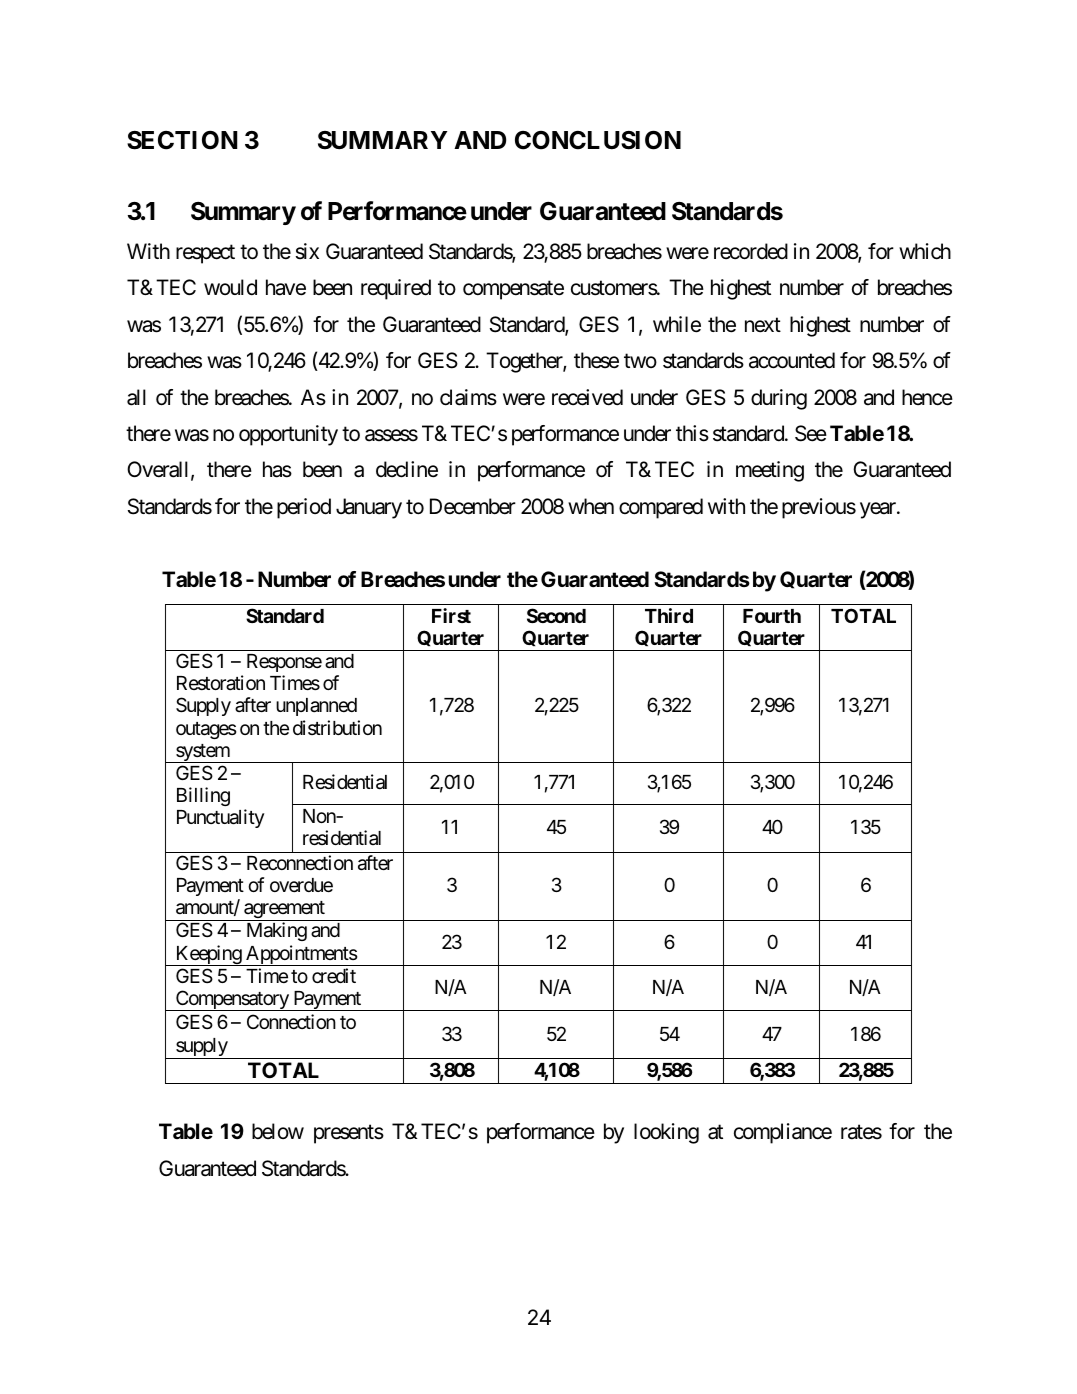 Image resolution: width=1077 pixels, height=1394 pixels. What do you see at coordinates (598, 140) in the document?
I see `CONCLUSION` at bounding box center [598, 140].
